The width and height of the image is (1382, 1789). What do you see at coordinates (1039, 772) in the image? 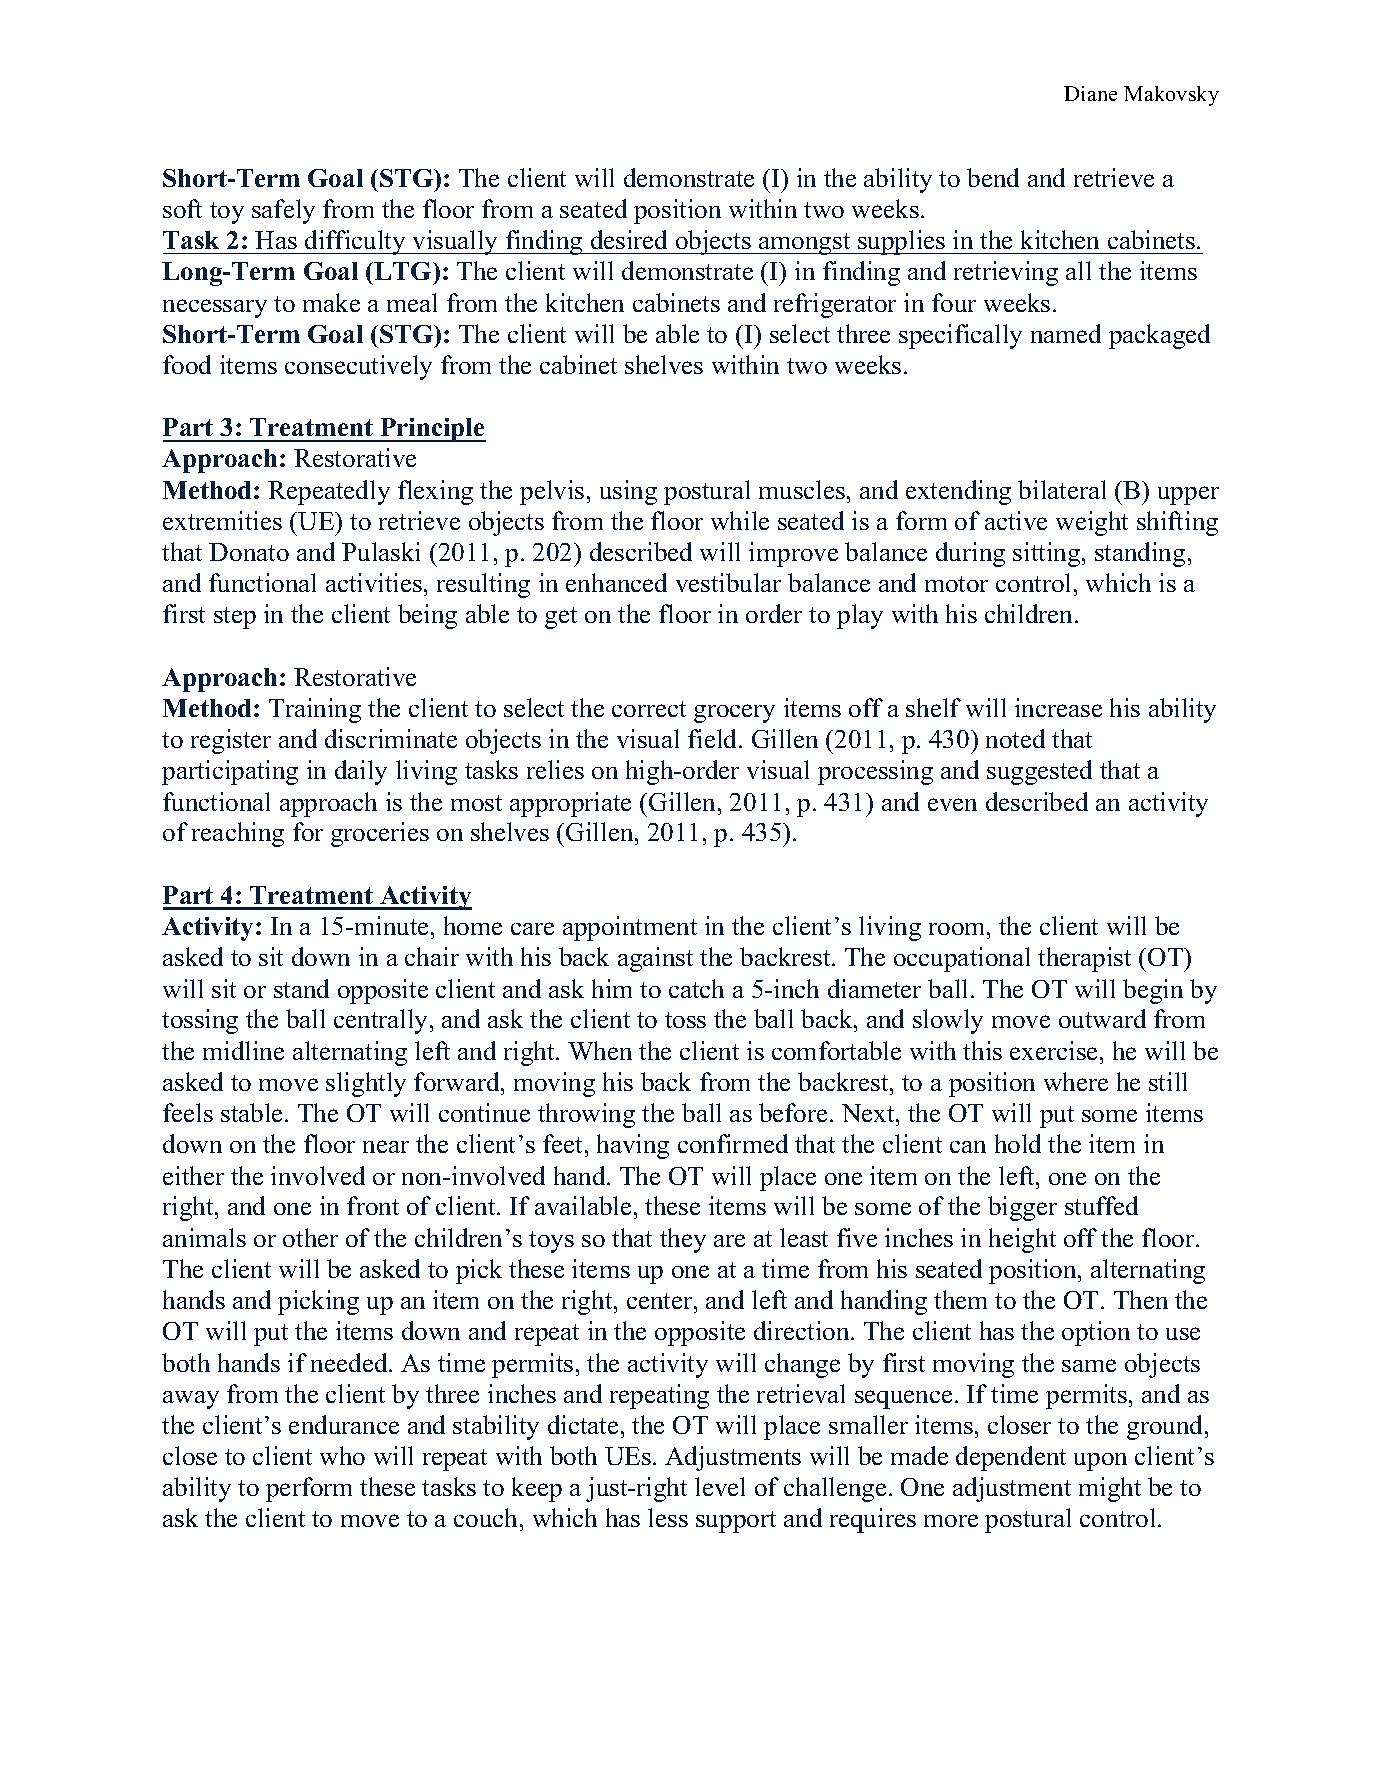
I see `suggested` at bounding box center [1039, 772].
